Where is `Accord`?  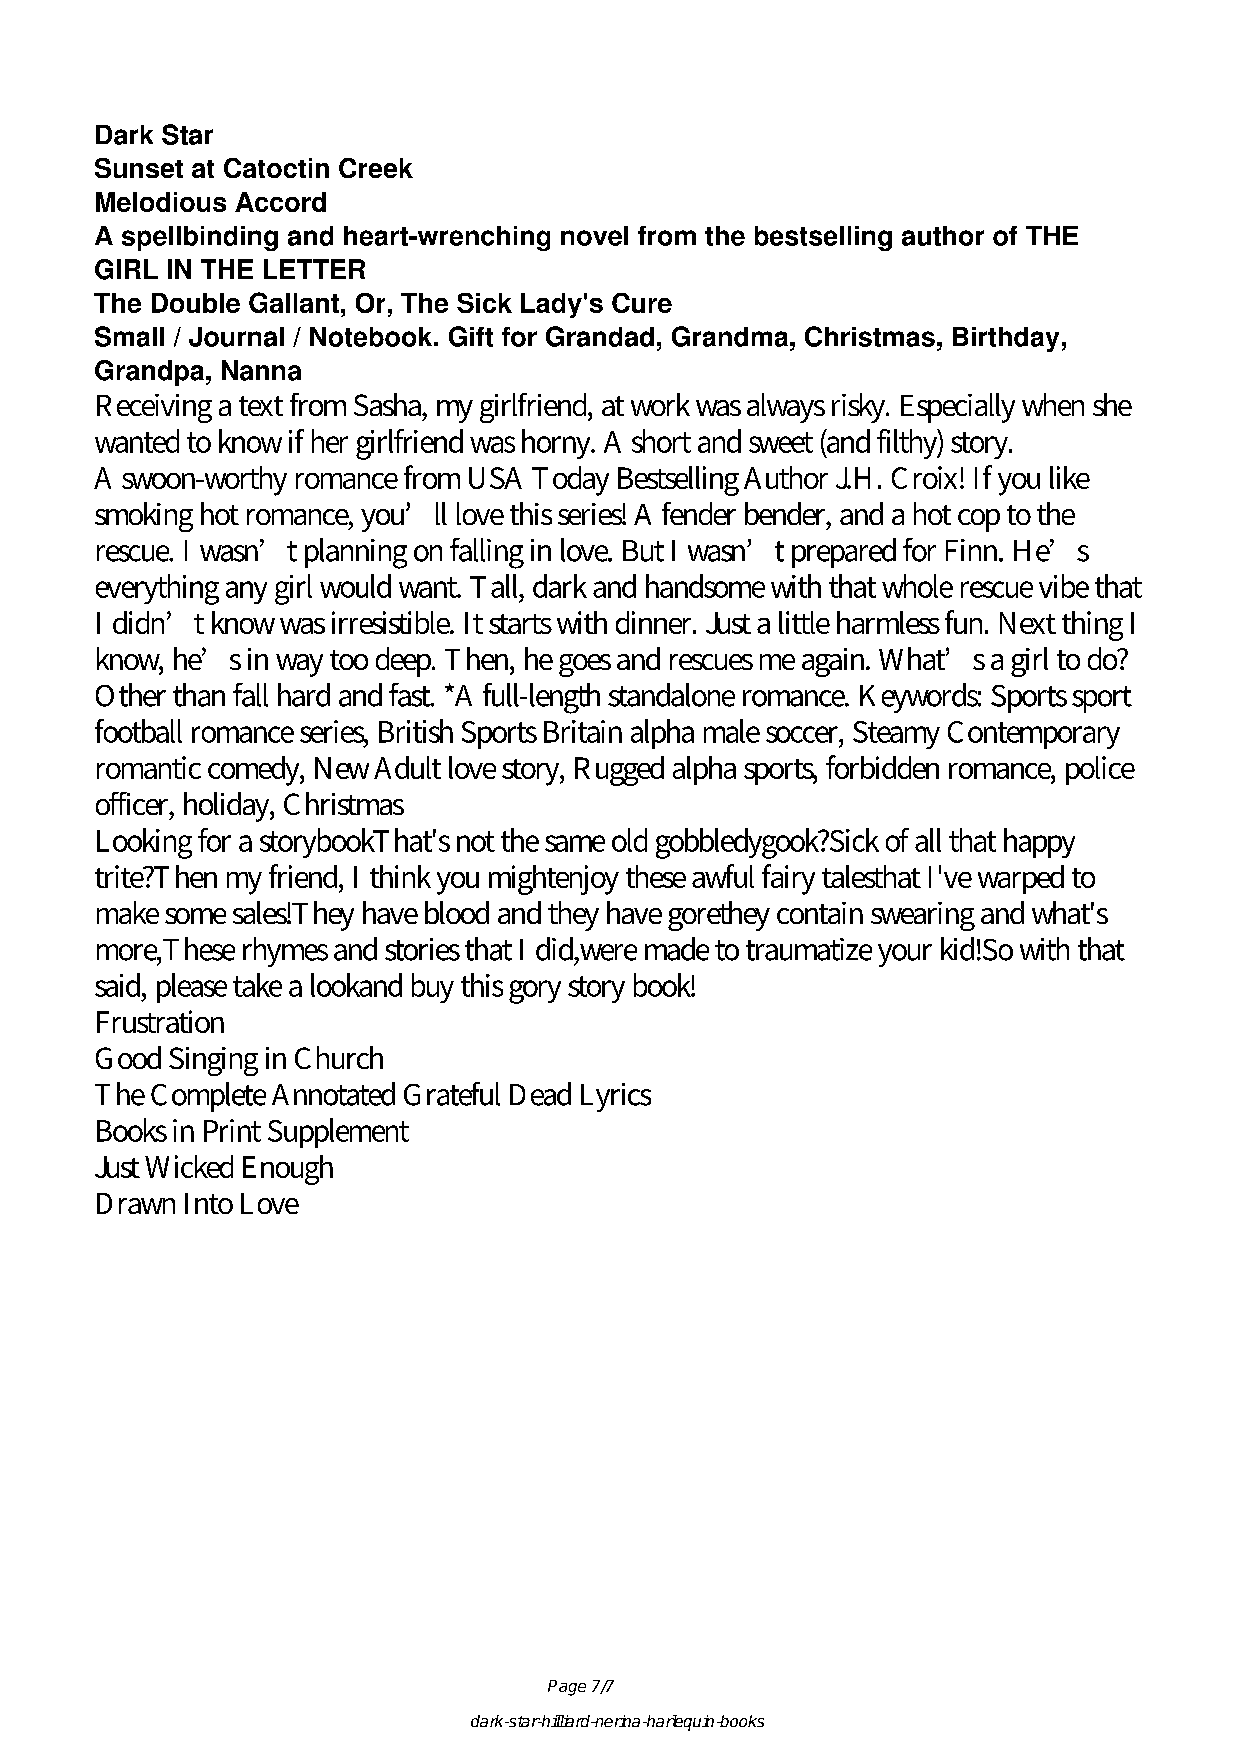 Accord is located at coordinates (280, 202).
